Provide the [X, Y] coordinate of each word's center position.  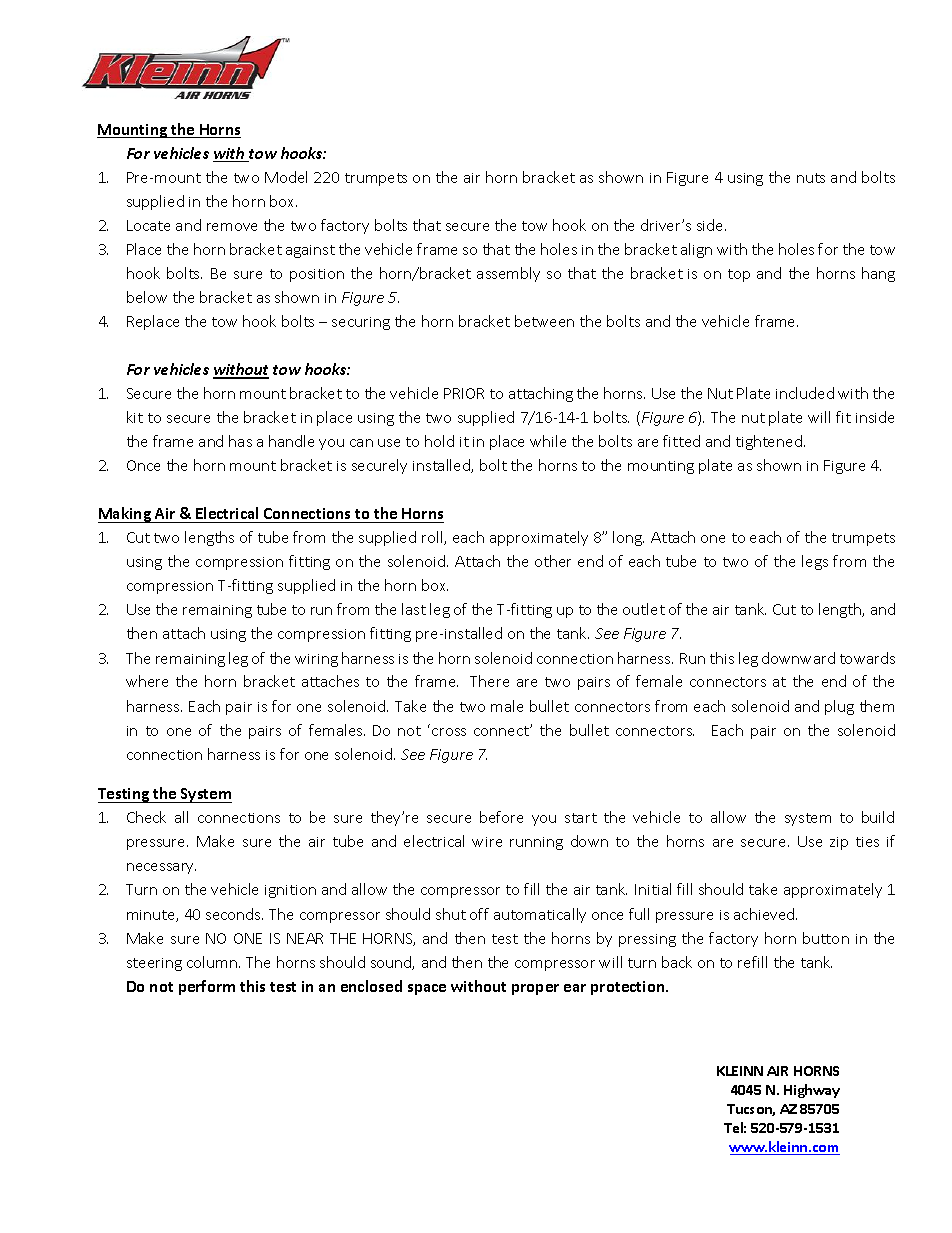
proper [535, 989]
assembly [508, 274]
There [489, 681]
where [147, 681]
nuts [811, 178]
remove [232, 227]
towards [867, 658]
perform [207, 987]
